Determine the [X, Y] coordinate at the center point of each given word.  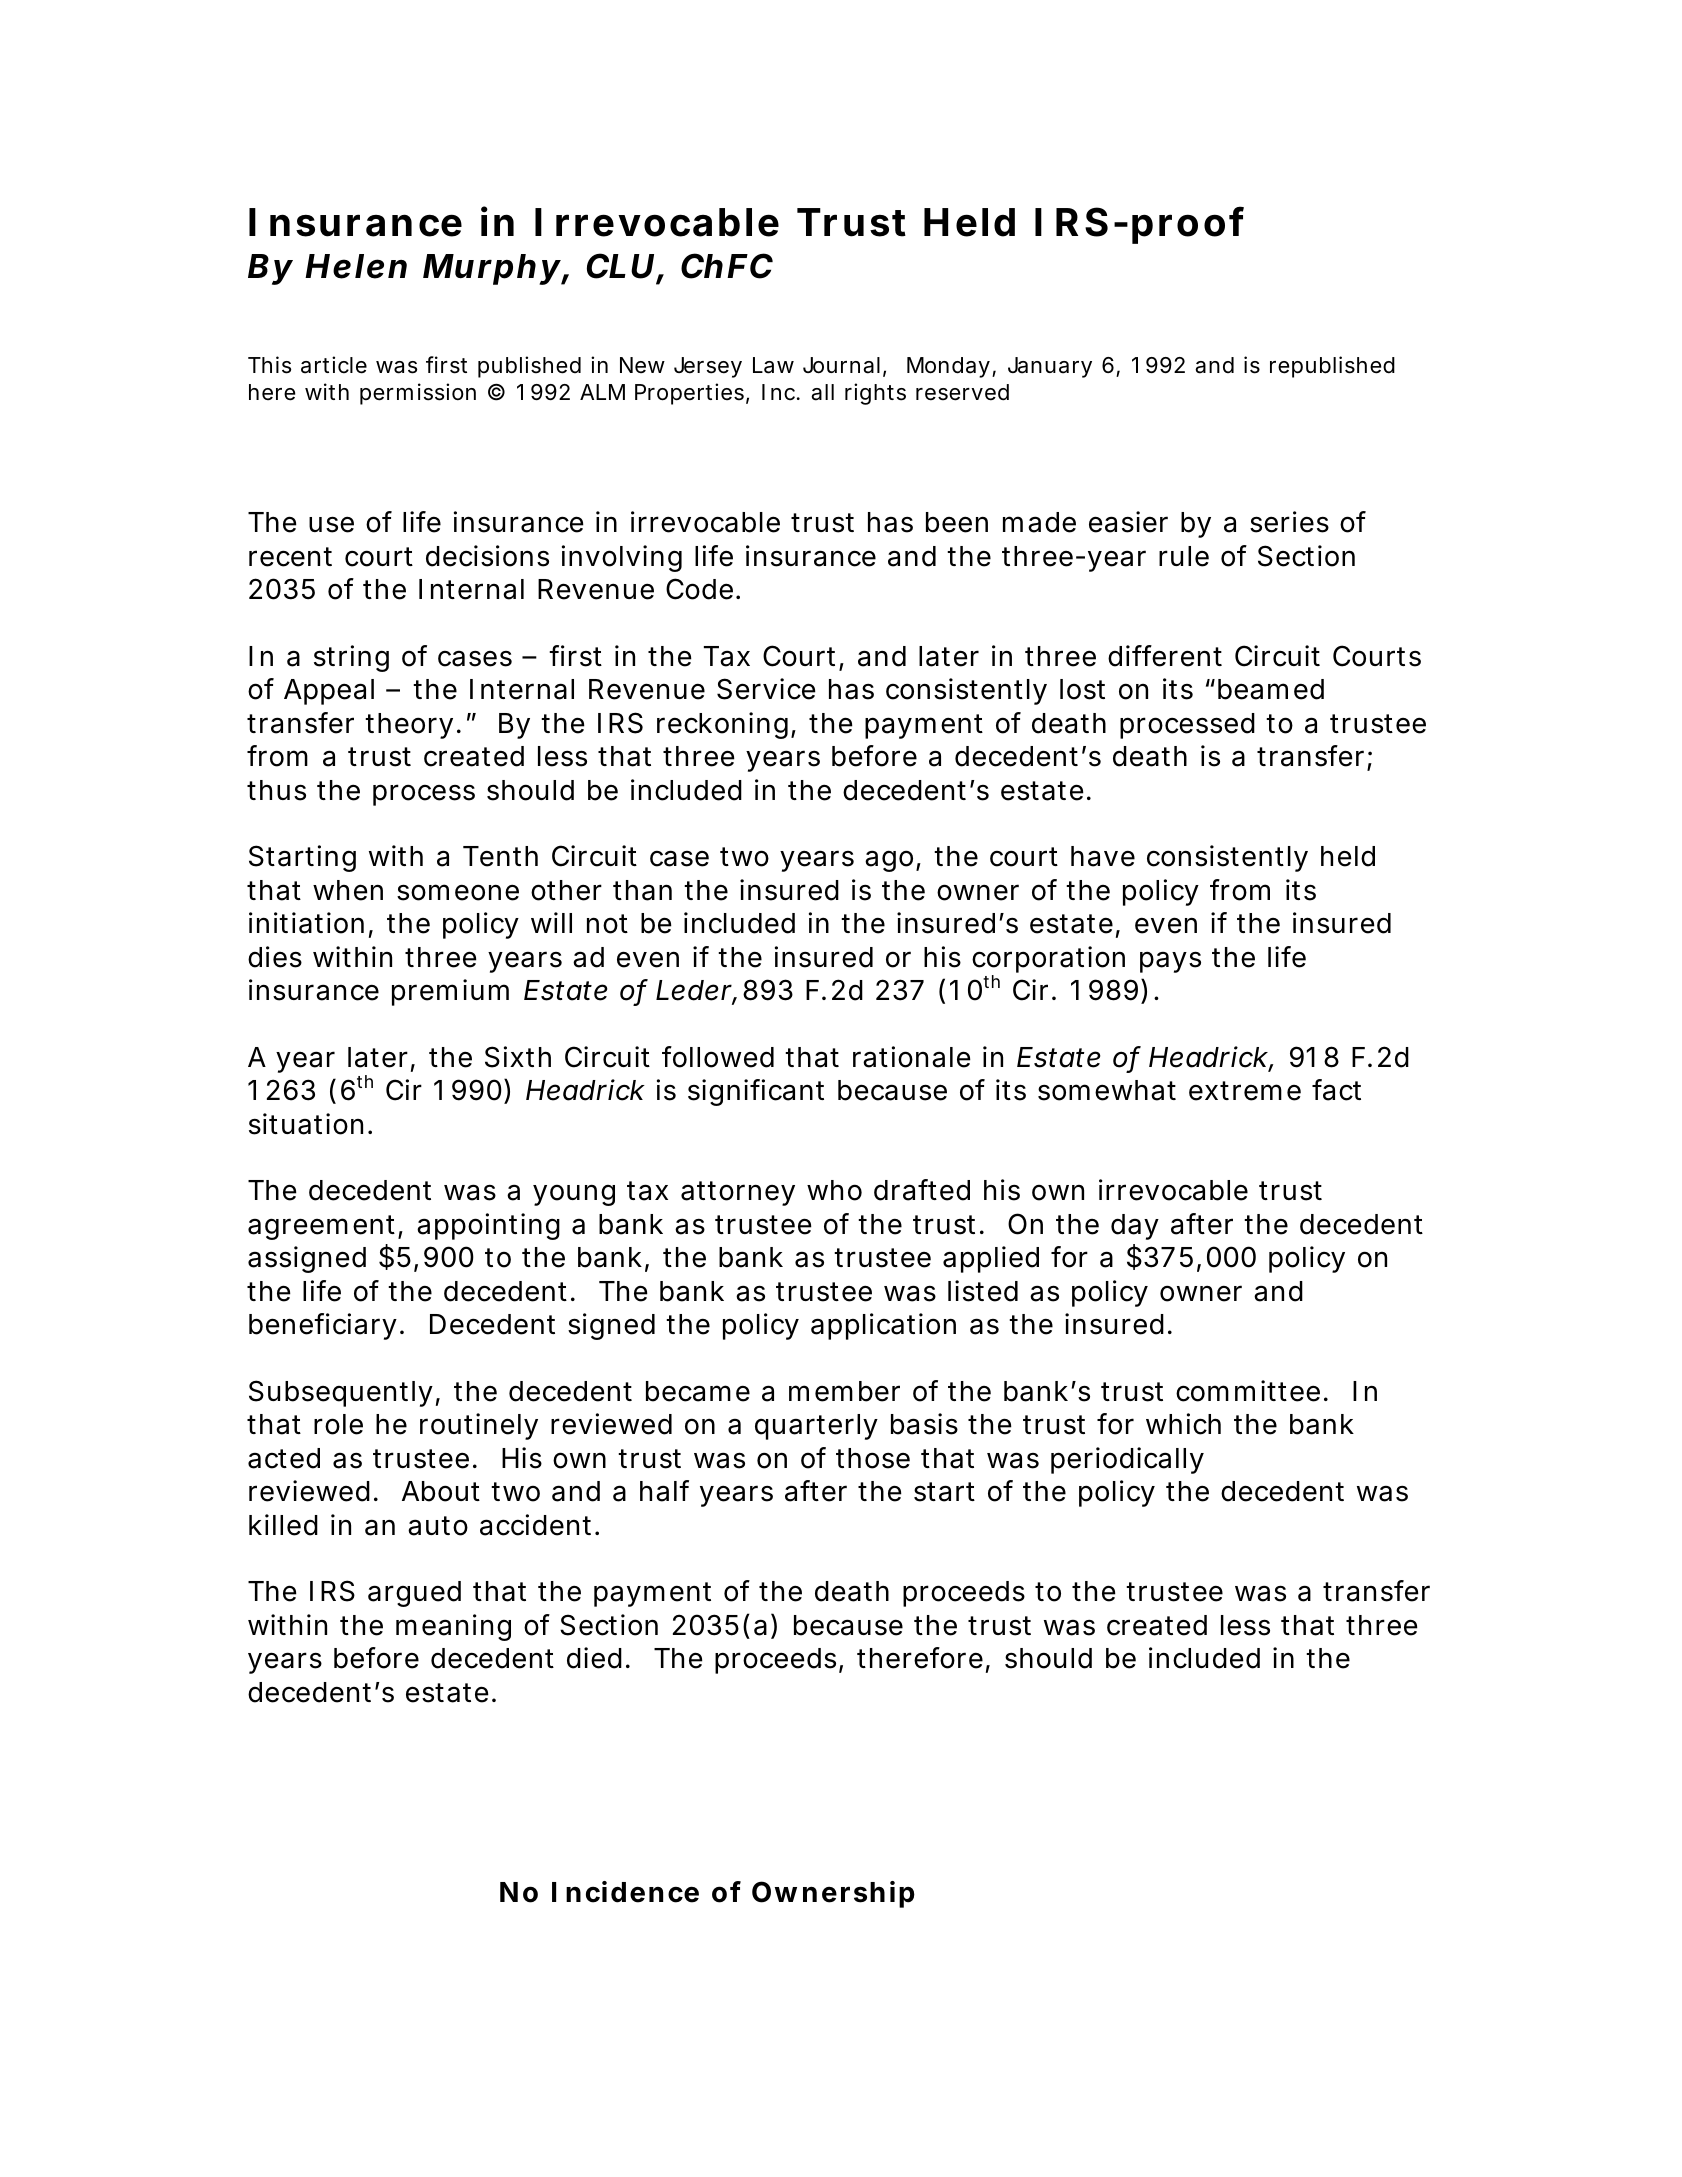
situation [306, 1124]
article [334, 365]
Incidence [625, 1892]
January [1050, 367]
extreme [1245, 1091]
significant [756, 1092]
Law [773, 365]
